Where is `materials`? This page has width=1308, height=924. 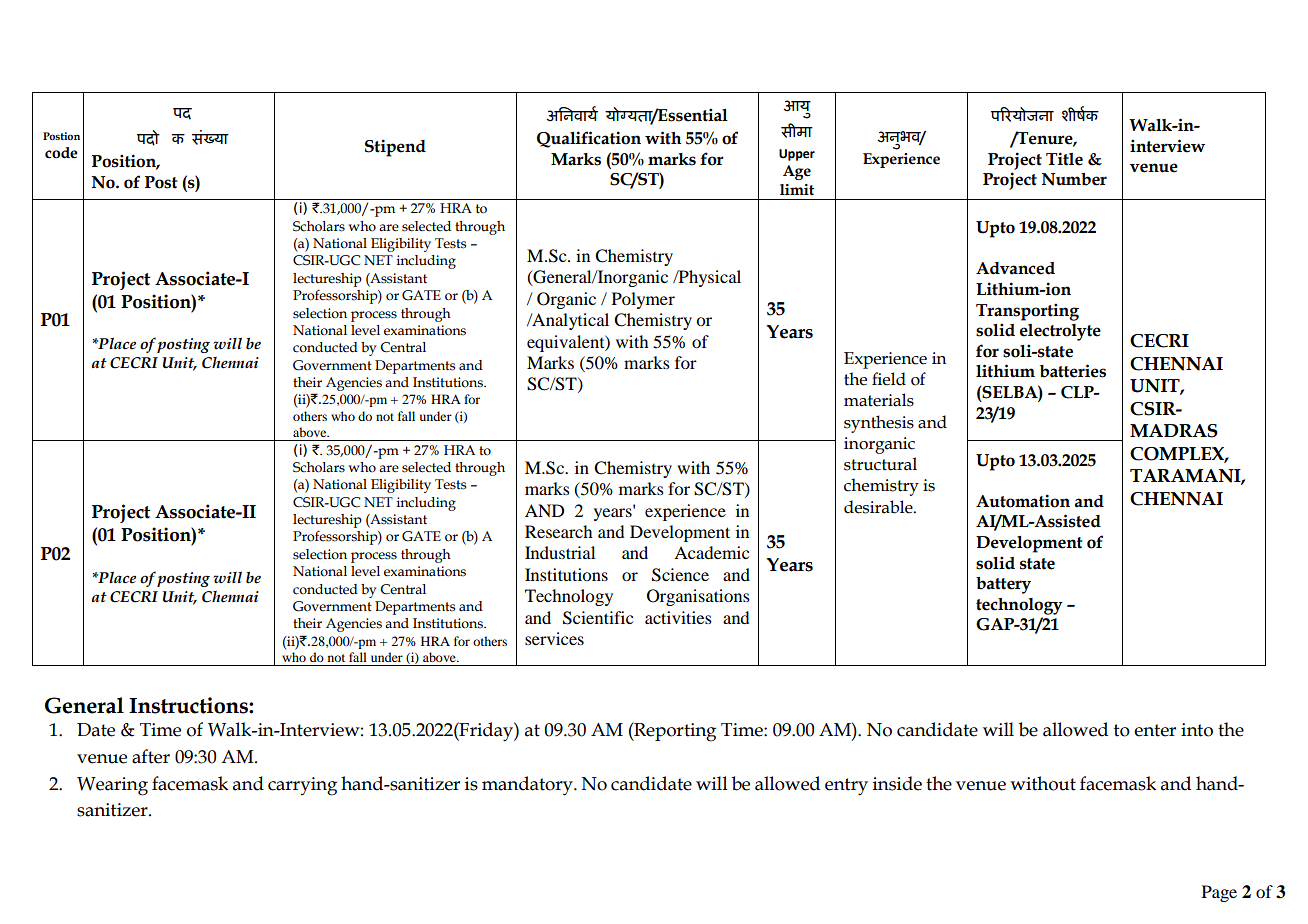
materials is located at coordinates (879, 400).
